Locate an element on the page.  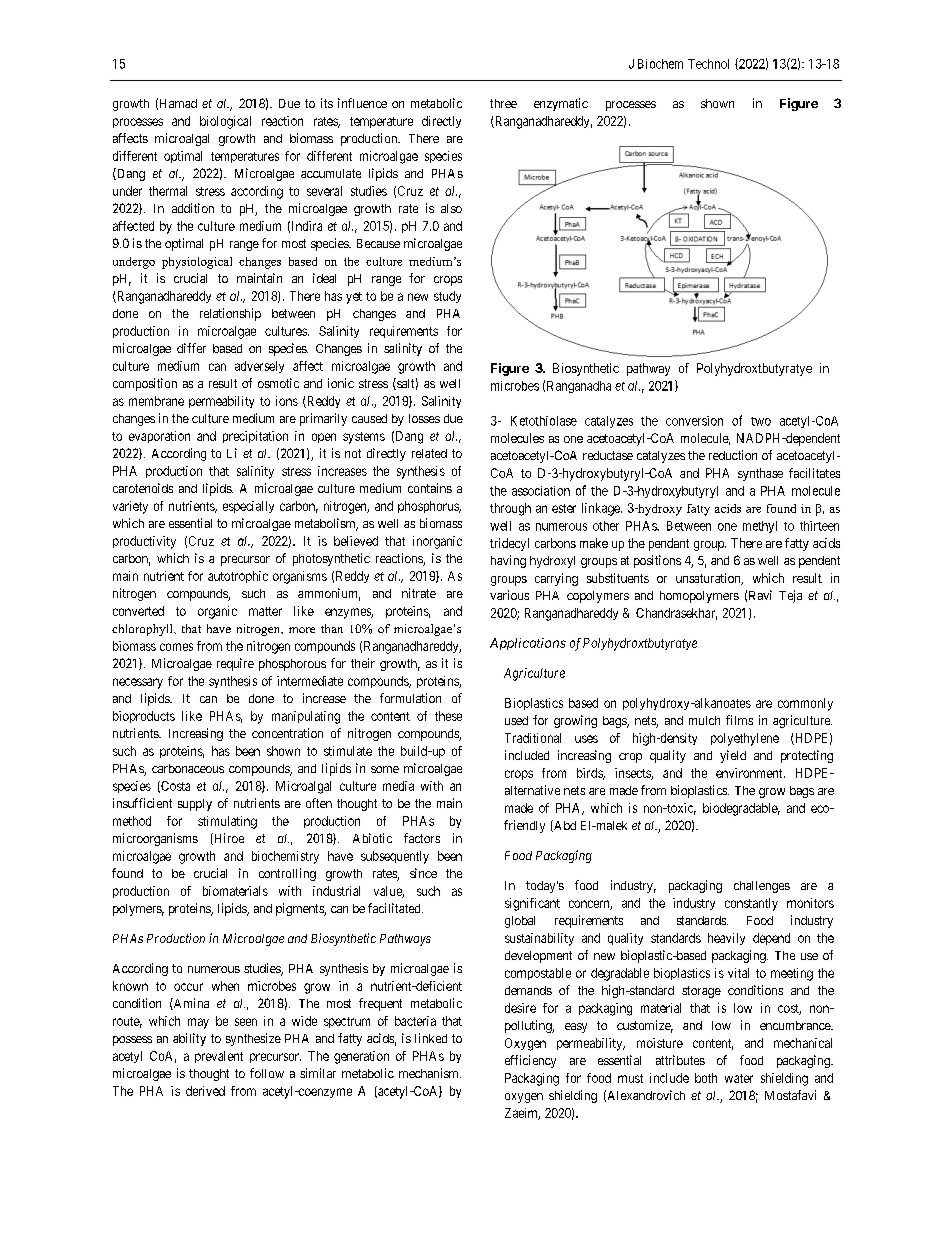
three is located at coordinates (503, 103).
